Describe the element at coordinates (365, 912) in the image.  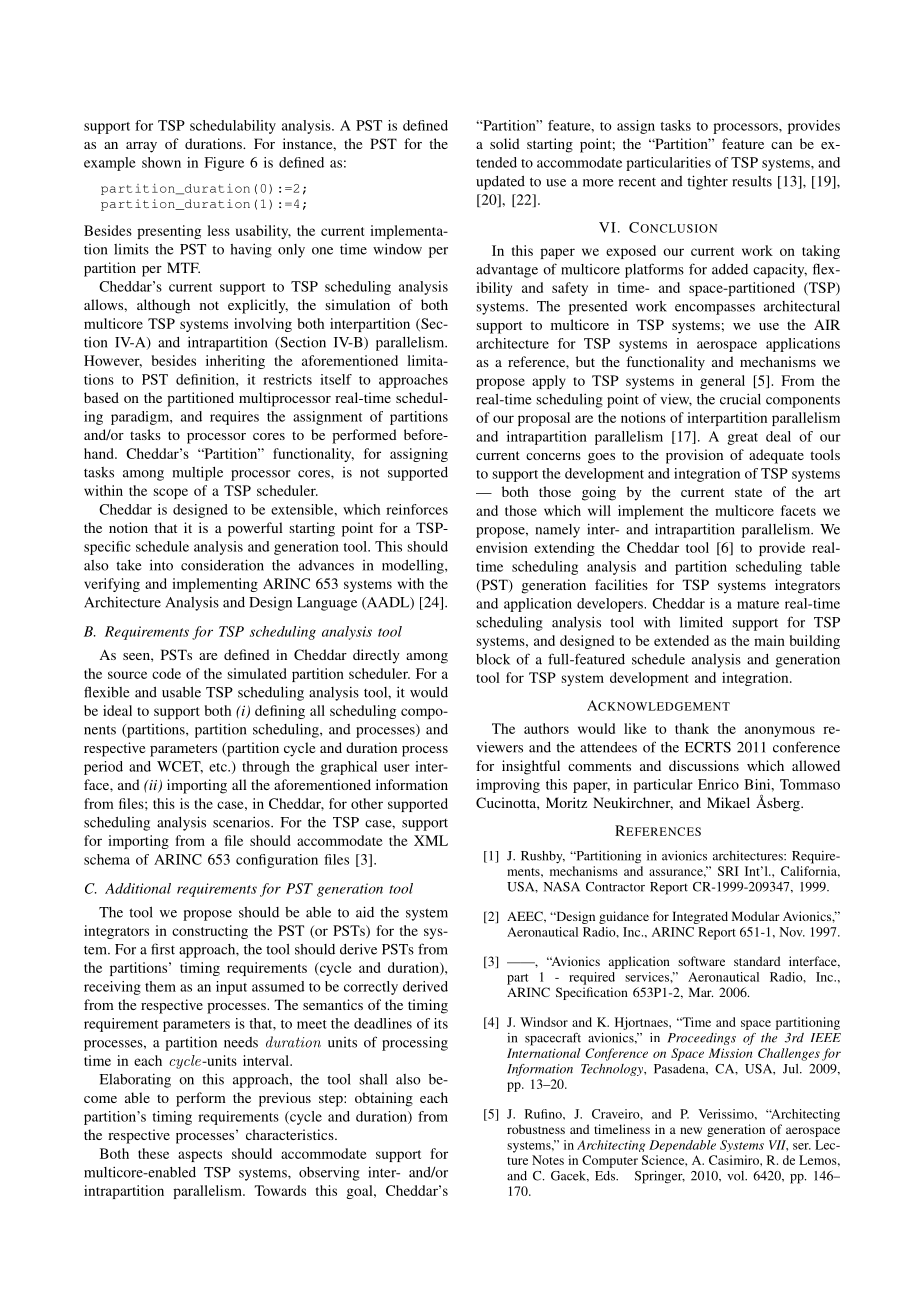
I see `aid` at that location.
